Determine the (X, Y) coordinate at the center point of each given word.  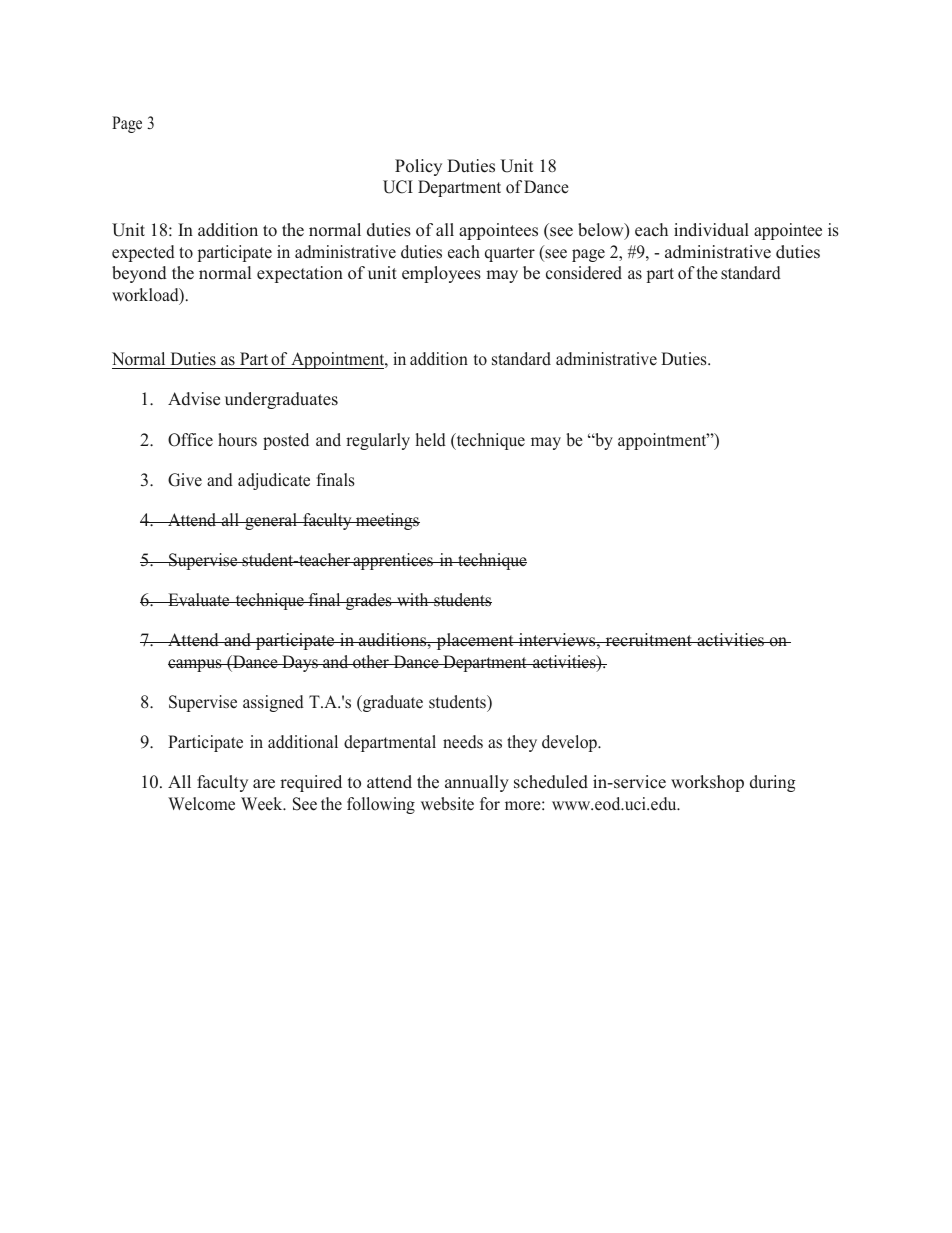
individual (711, 230)
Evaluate (199, 600)
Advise (194, 399)
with (413, 599)
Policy (418, 167)
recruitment (648, 640)
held (431, 440)
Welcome (201, 804)
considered (584, 273)
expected (143, 253)
